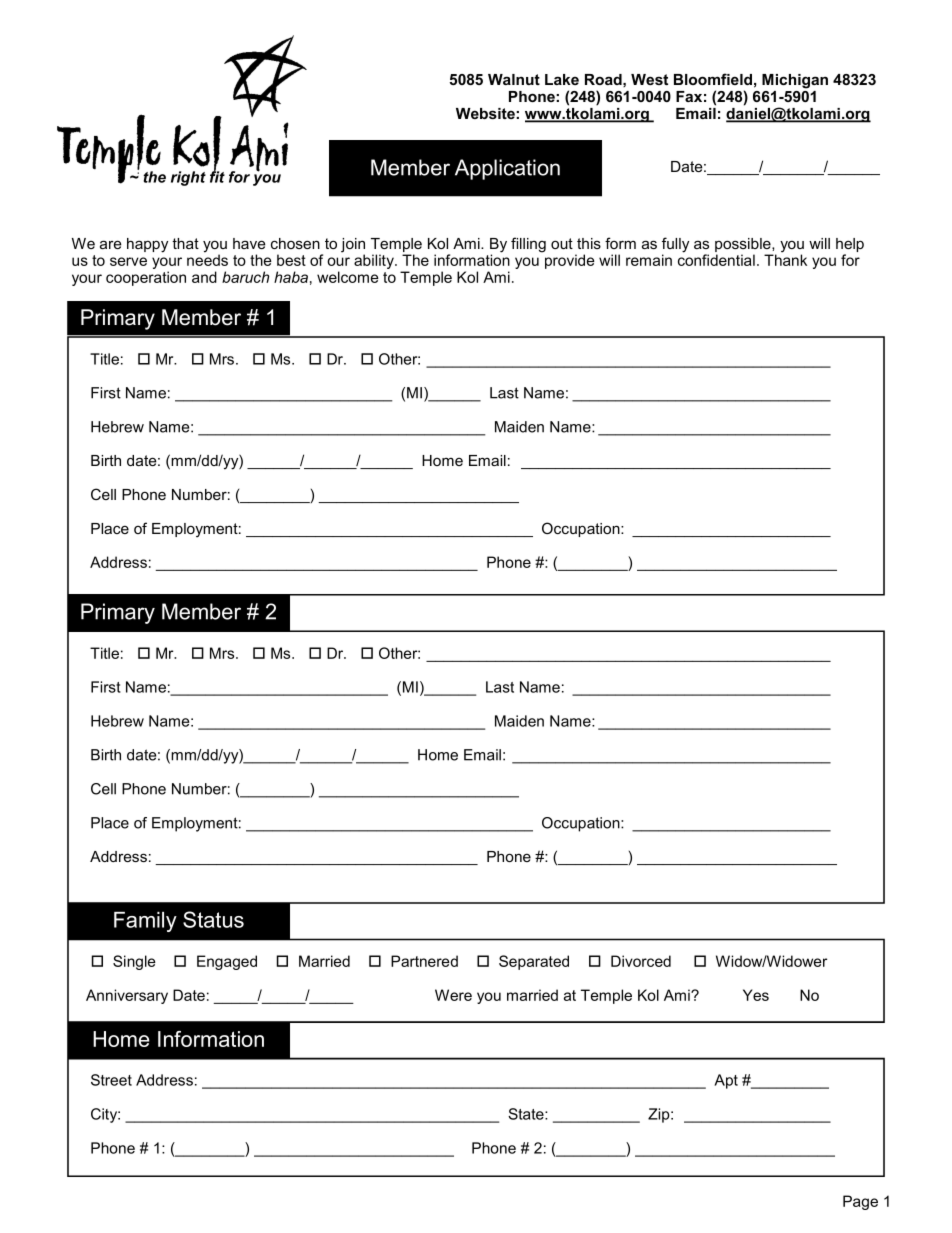 Image resolution: width=952 pixels, height=1233 pixels. Describe the element at coordinates (507, 169) in the screenshot. I see `Application` at that location.
